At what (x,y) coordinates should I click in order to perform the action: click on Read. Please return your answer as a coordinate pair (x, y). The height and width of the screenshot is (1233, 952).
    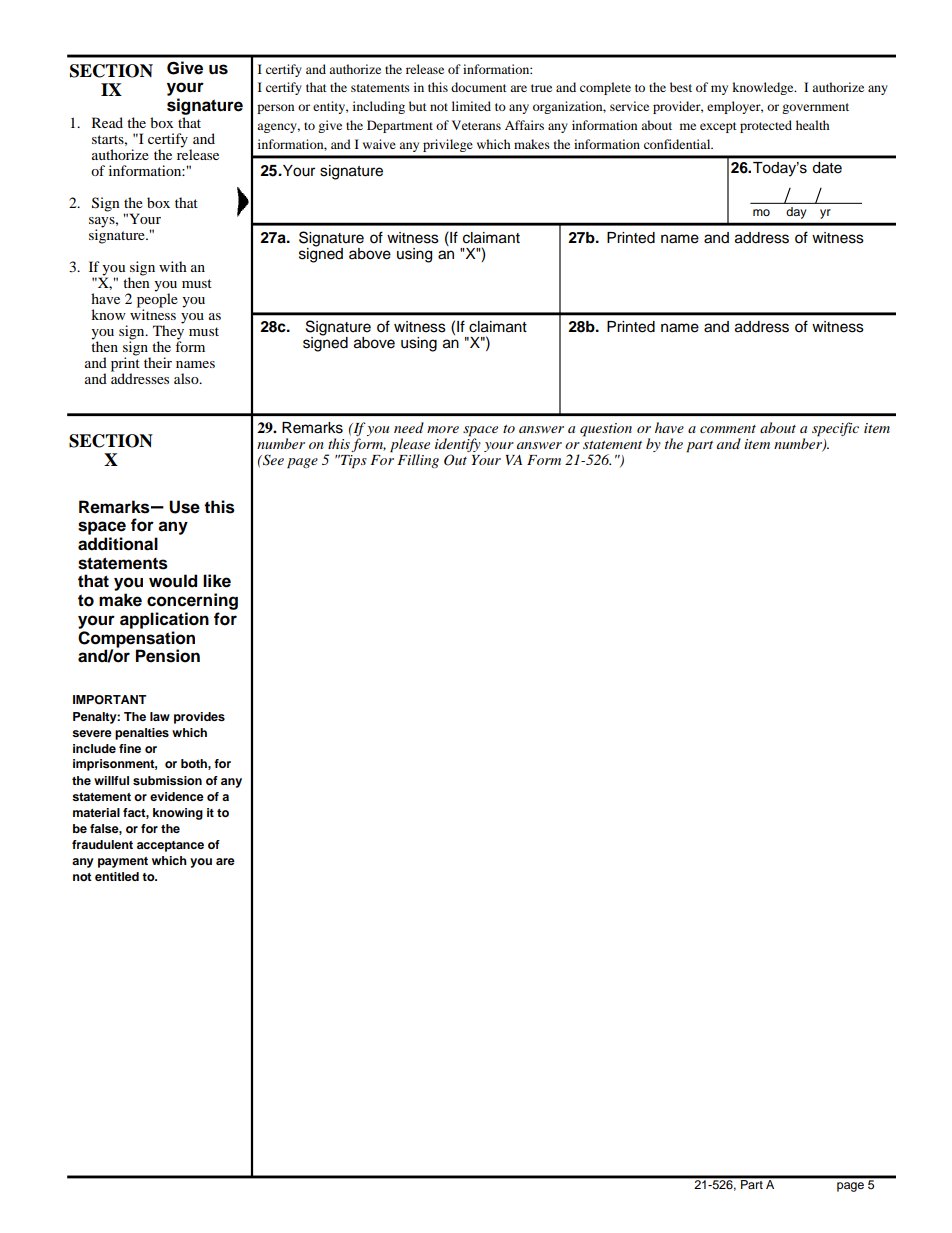
    Looking at the image, I should click on (107, 122).
